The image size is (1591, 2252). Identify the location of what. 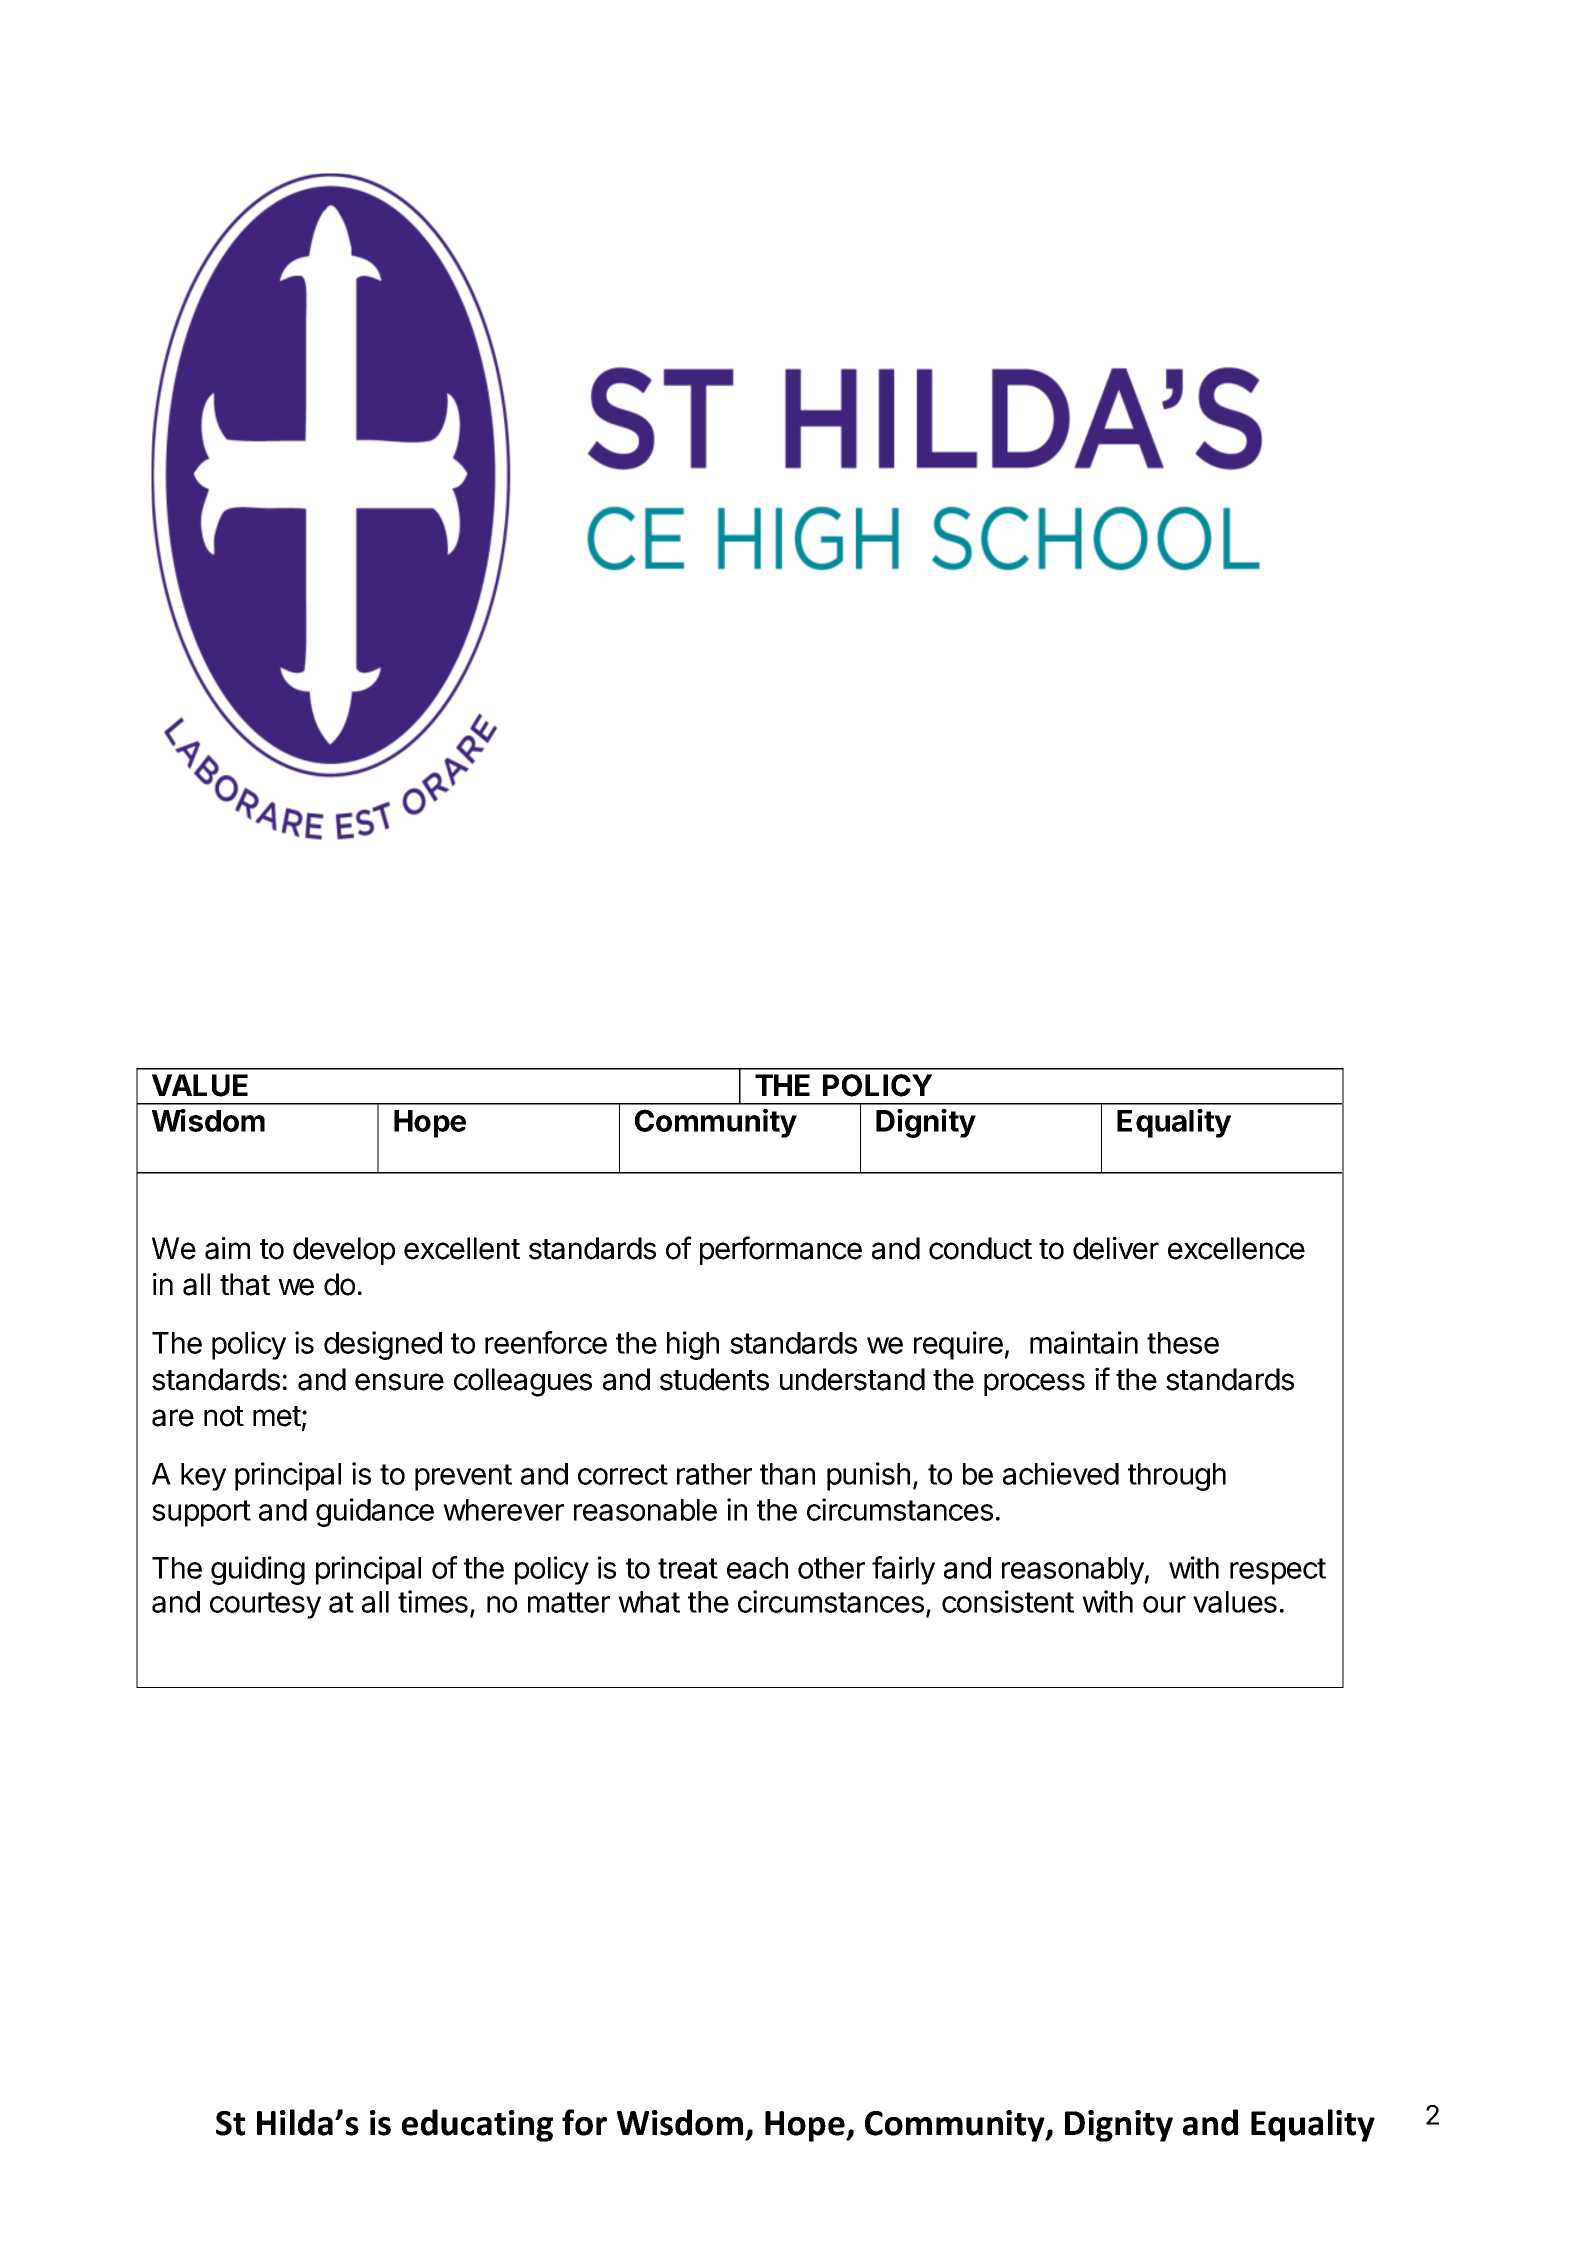
(649, 1602).
